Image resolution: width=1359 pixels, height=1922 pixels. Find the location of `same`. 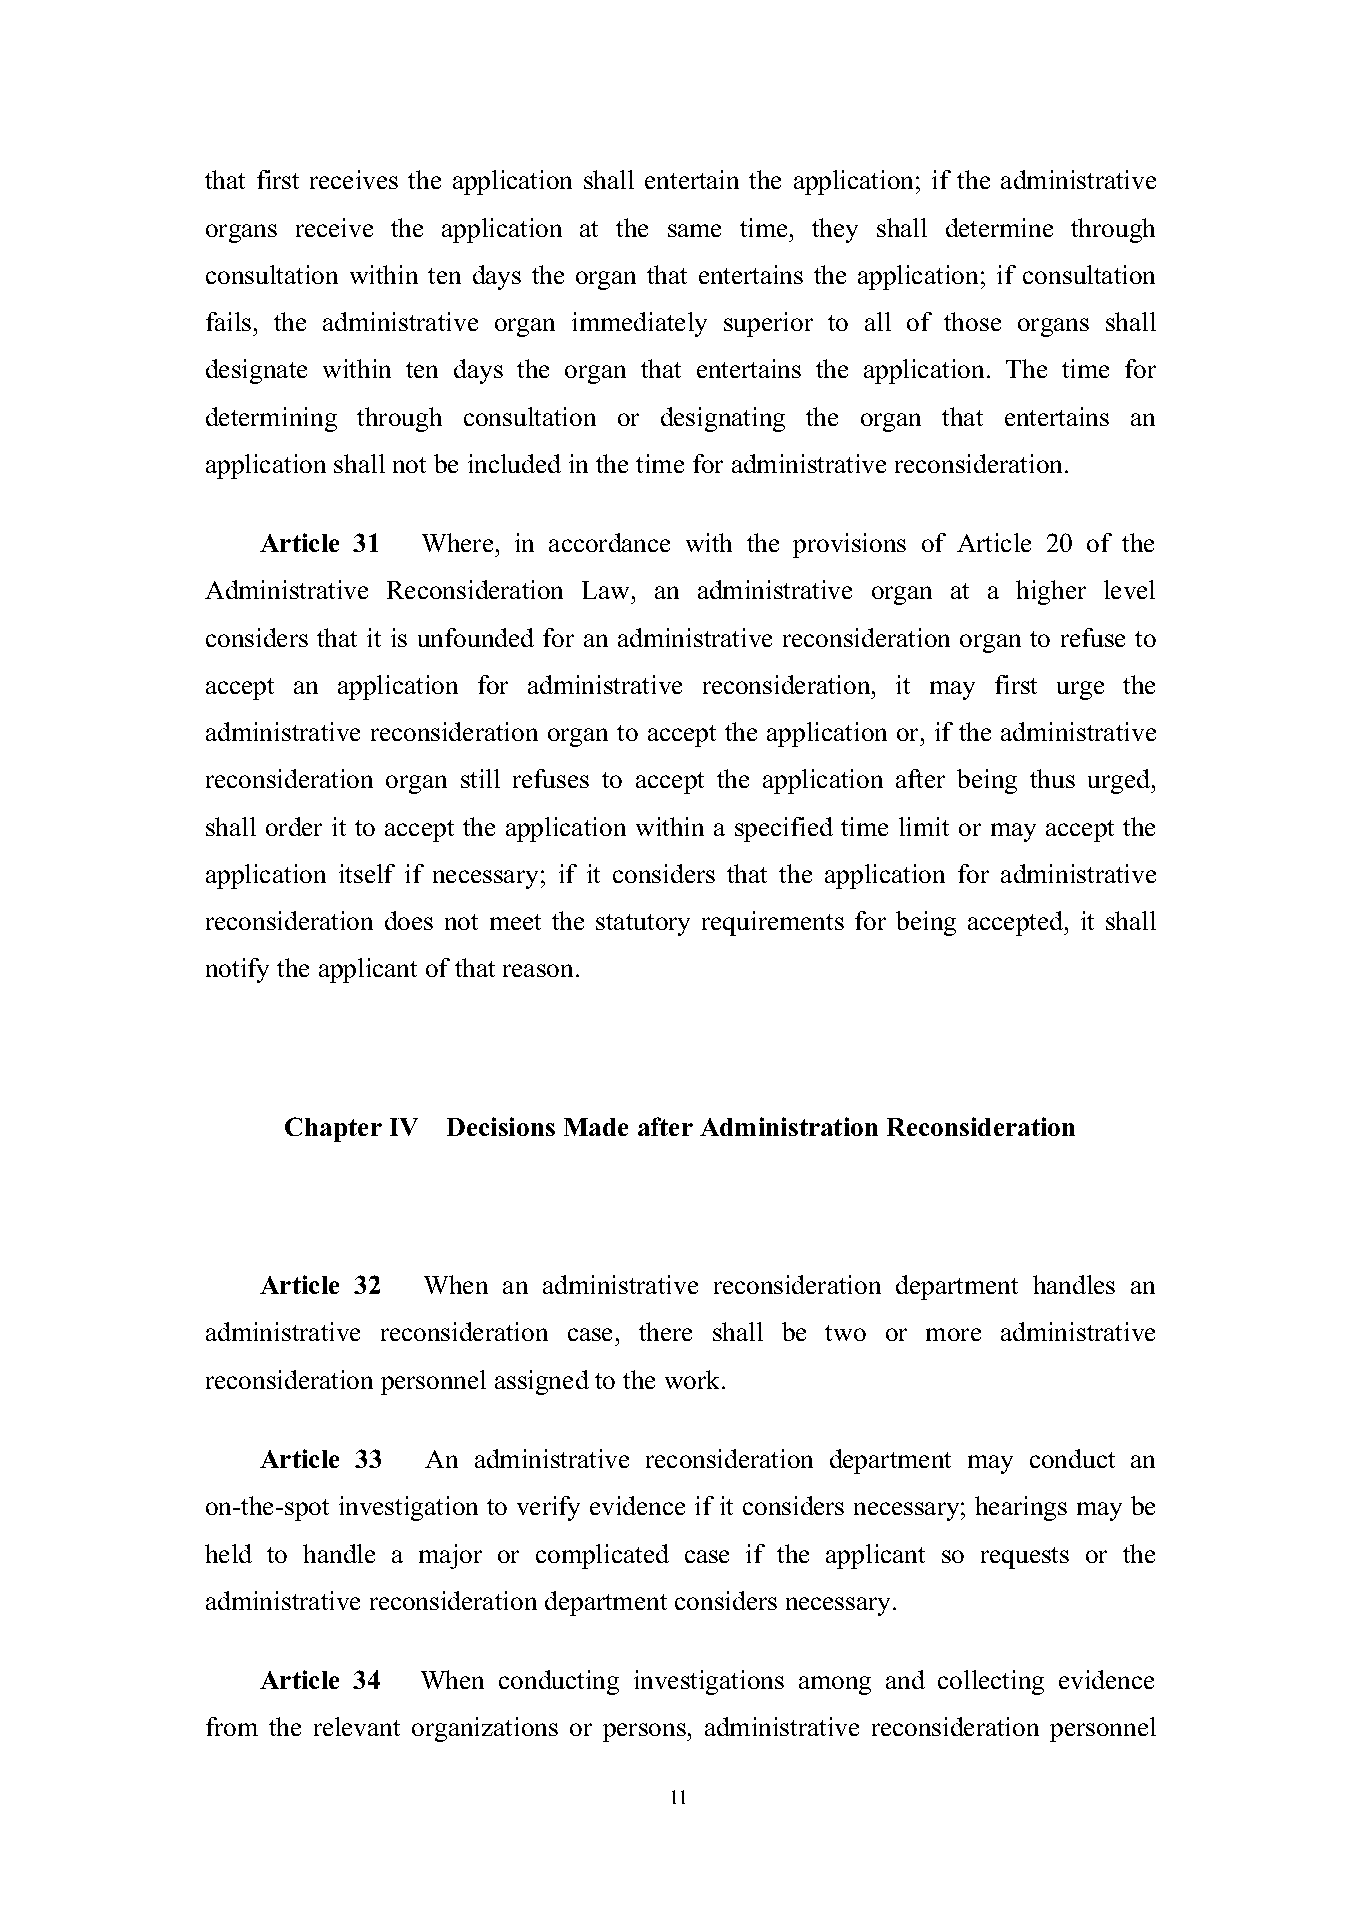

same is located at coordinates (694, 230).
